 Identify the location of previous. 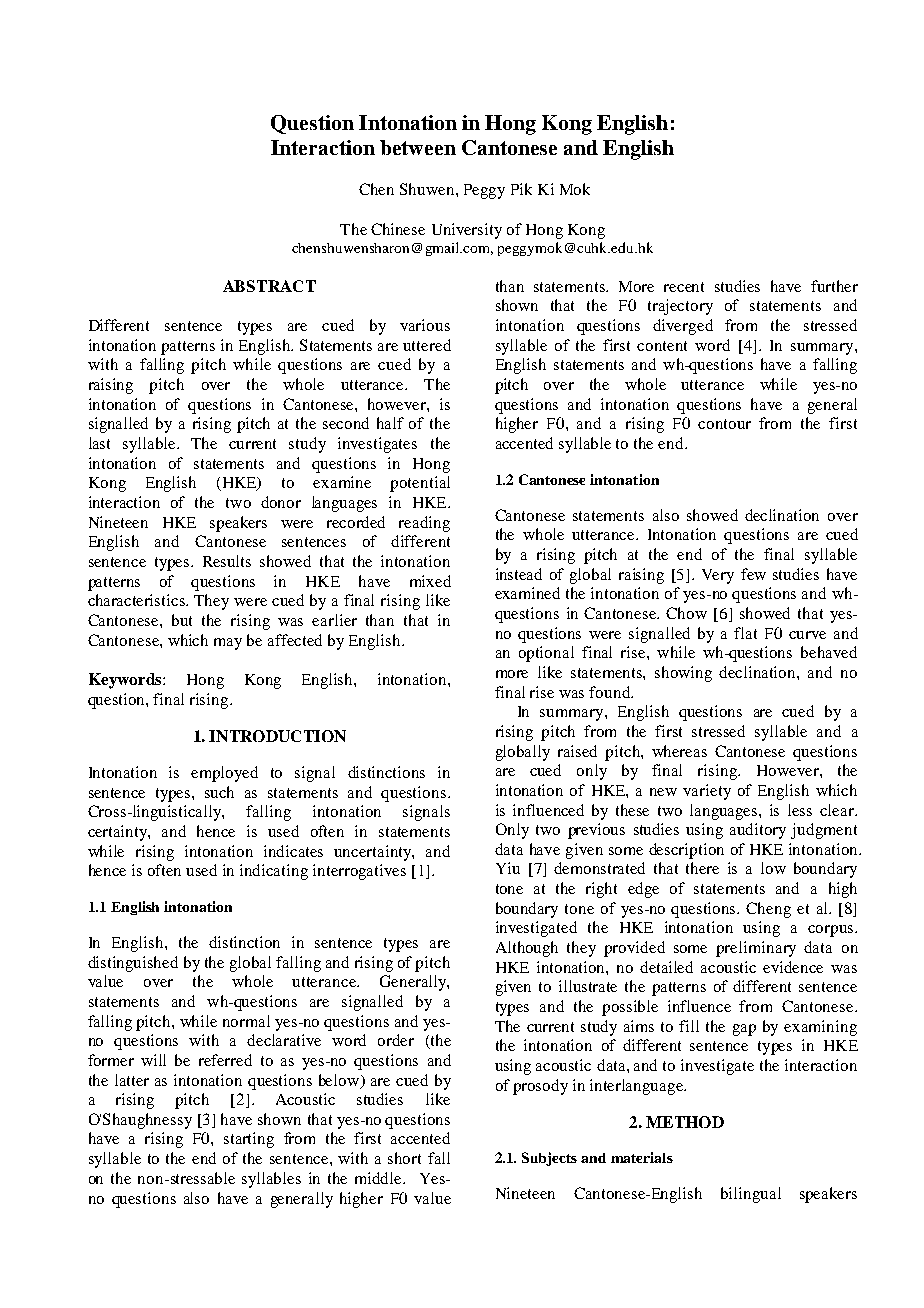
(596, 831).
